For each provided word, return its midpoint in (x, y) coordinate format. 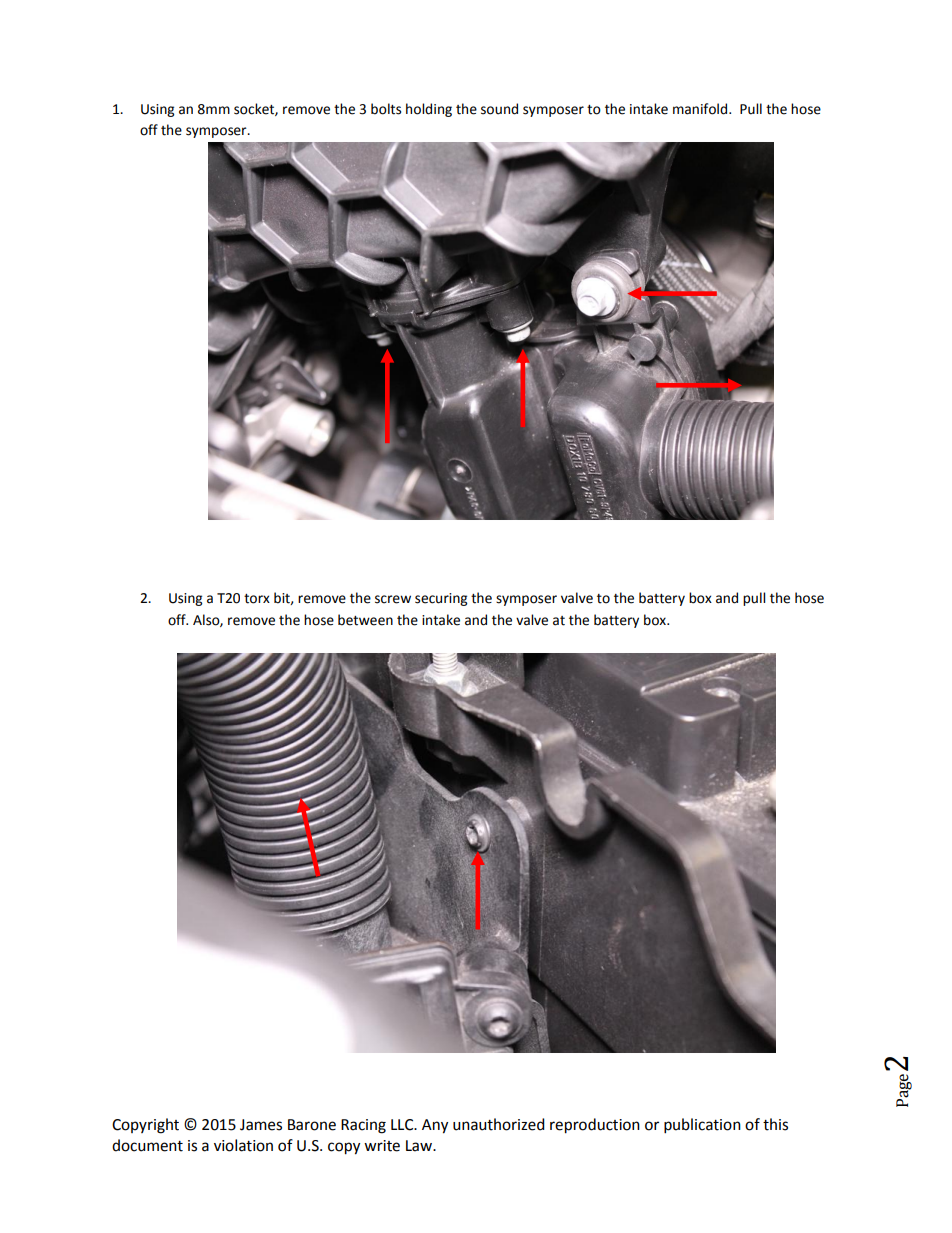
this (775, 1124)
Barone (312, 1125)
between (365, 620)
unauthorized (499, 1124)
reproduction (595, 1126)
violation (243, 1145)
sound (499, 109)
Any (435, 1126)
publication (702, 1126)
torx (257, 599)
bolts (386, 109)
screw (393, 599)
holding (429, 110)
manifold (701, 109)
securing (441, 599)
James (261, 1125)
